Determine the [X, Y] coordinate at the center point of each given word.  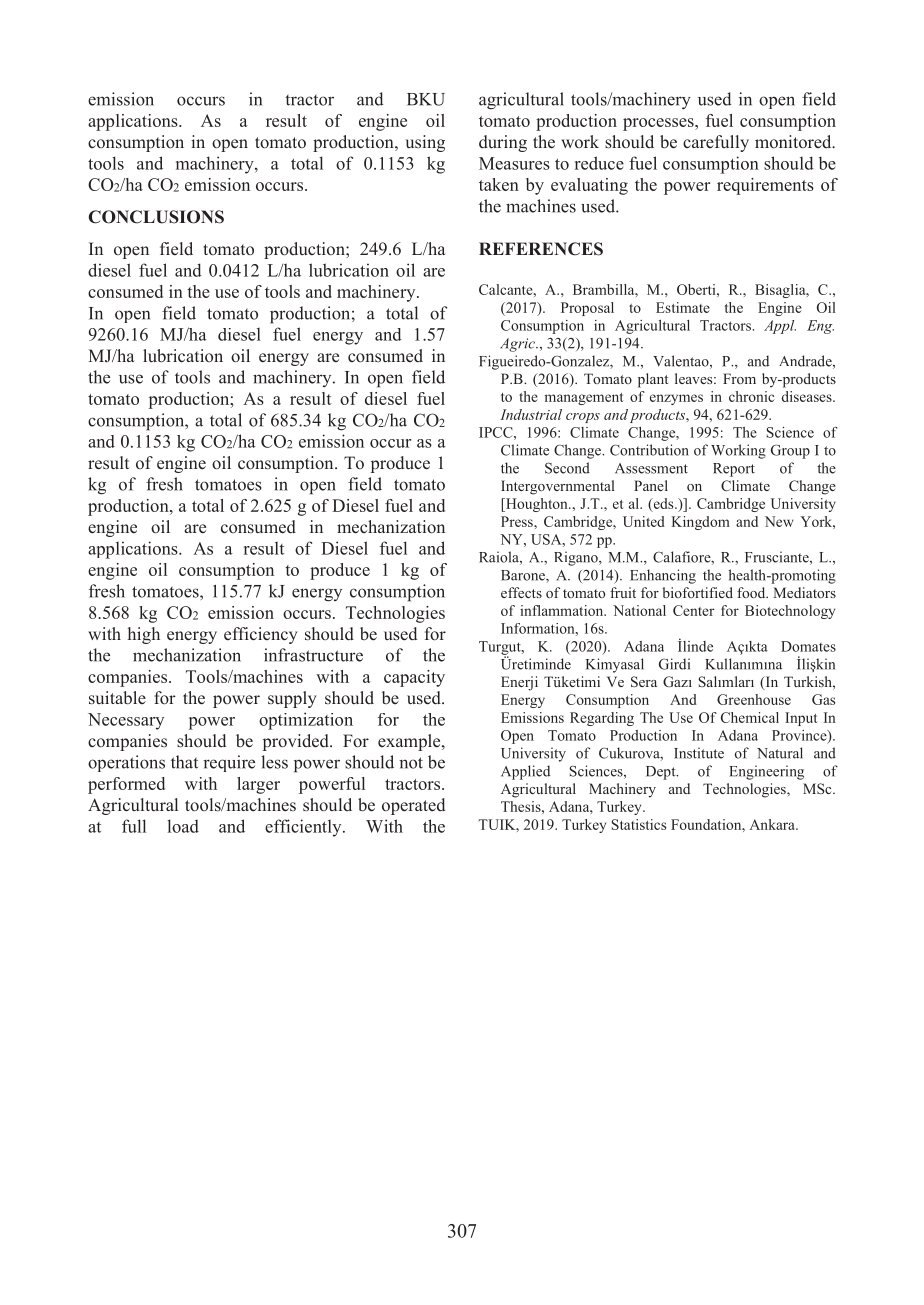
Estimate [683, 307]
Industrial [531, 414]
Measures [514, 163]
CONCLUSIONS [156, 217]
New [779, 521]
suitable [117, 698]
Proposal [587, 309]
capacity [414, 678]
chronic [751, 396]
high [144, 635]
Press [518, 521]
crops [583, 418]
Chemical [750, 717]
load [183, 826]
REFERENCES [541, 249]
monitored [794, 141]
